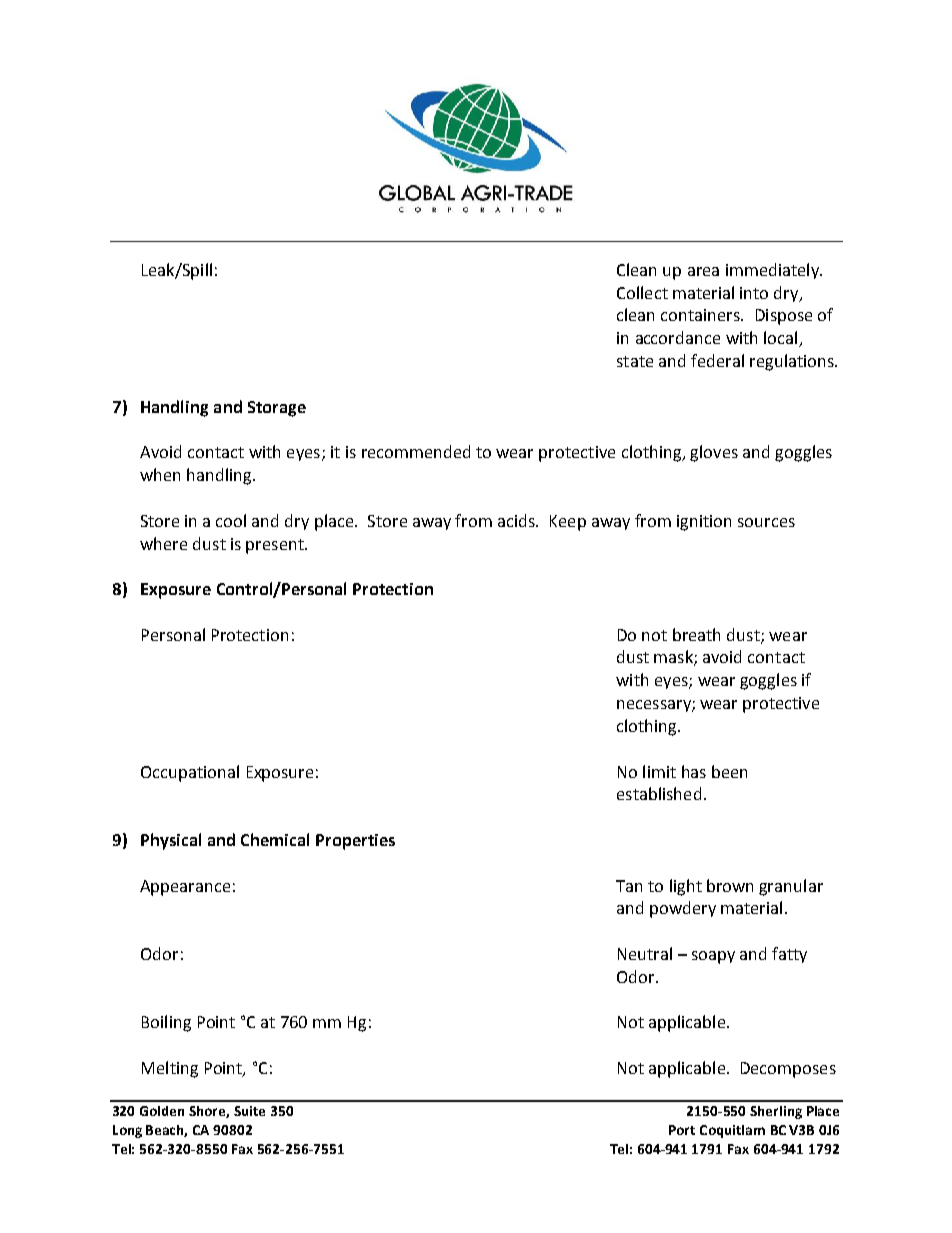 The width and height of the image is (952, 1233). I want to click on containers, so click(701, 315).
